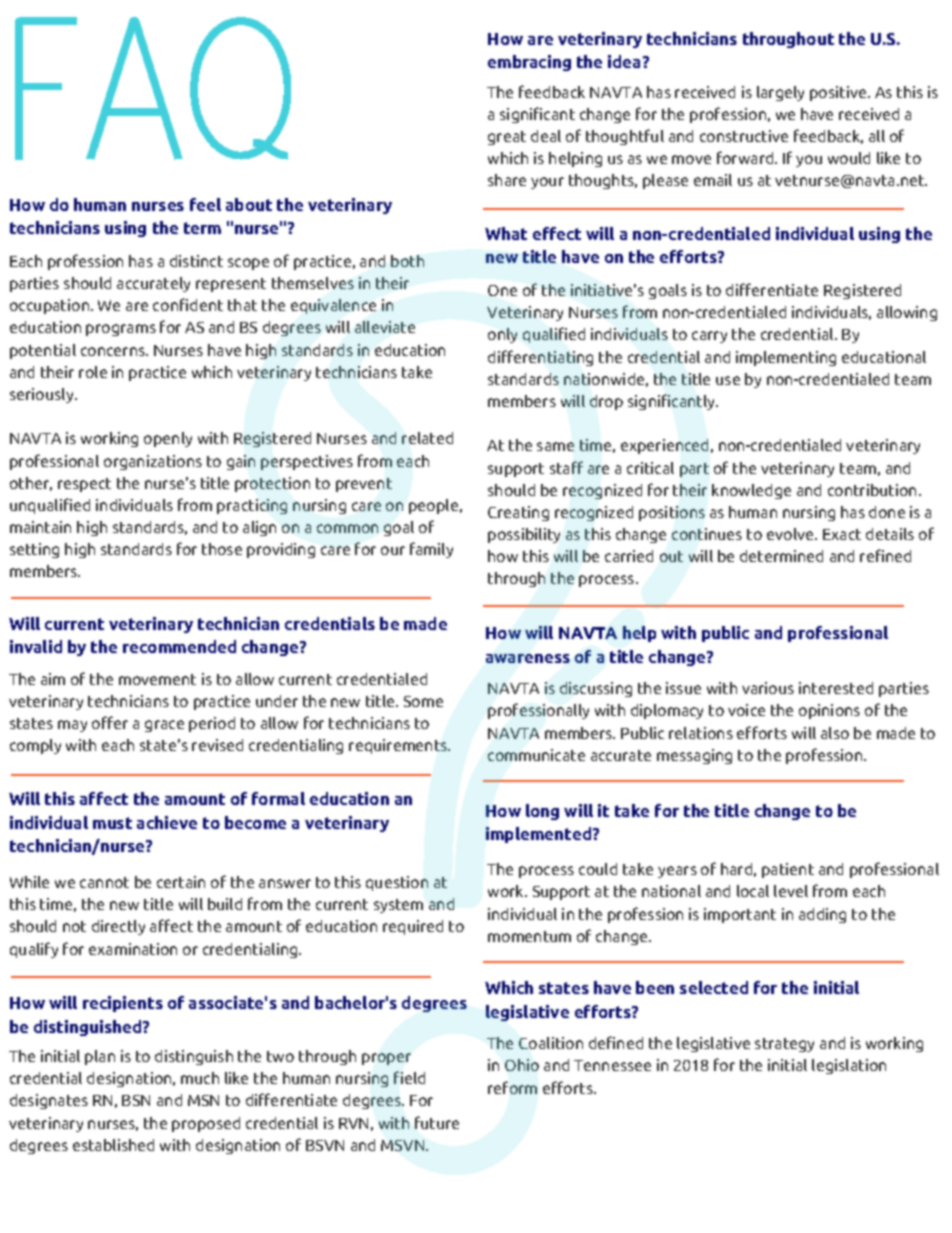 The image size is (952, 1233). Describe the element at coordinates (780, 93) in the document. I see `largely` at that location.
